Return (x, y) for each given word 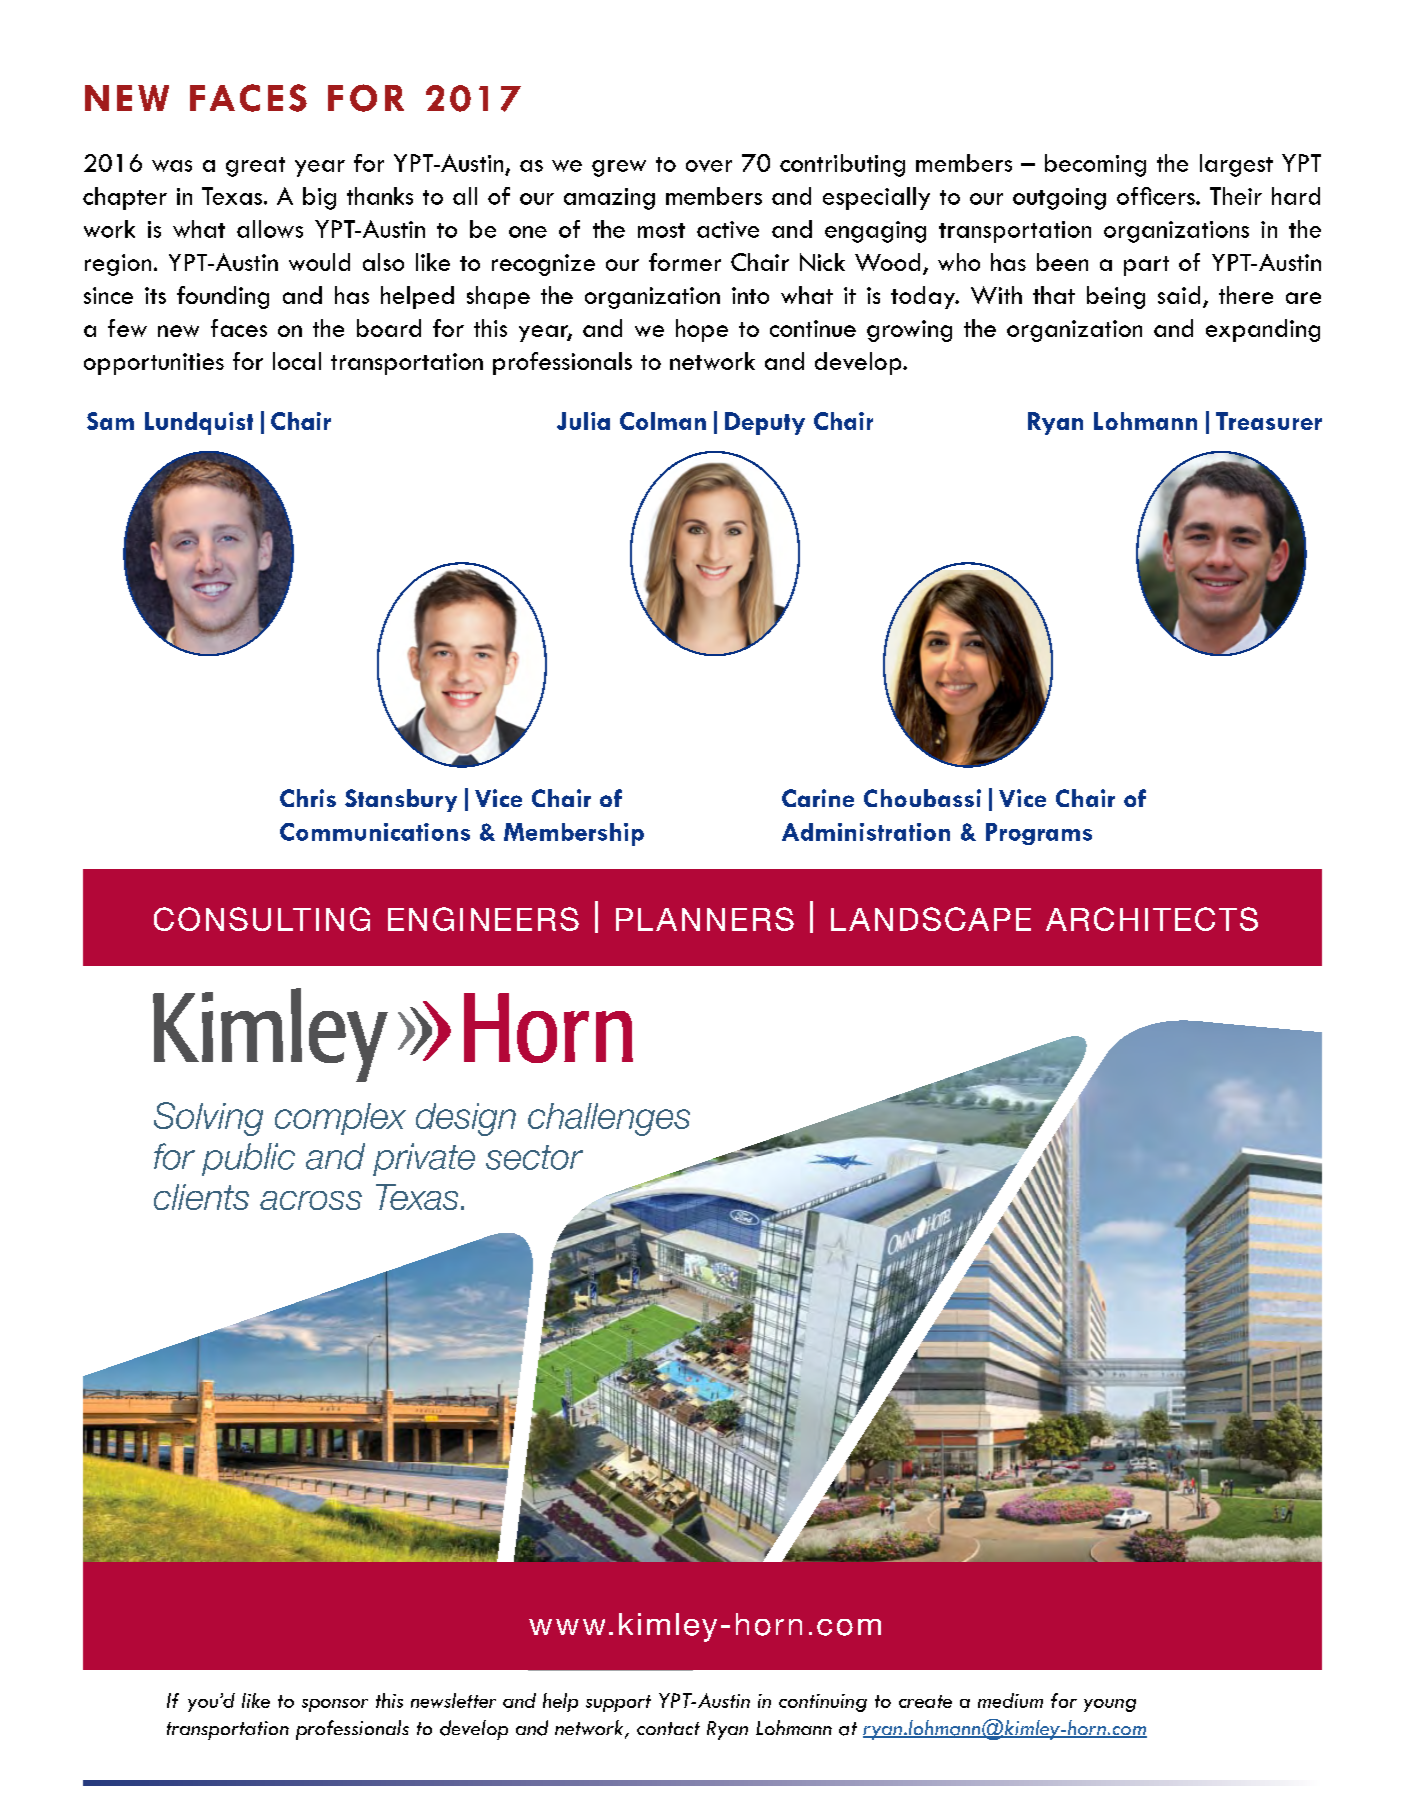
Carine (818, 798)
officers (1157, 196)
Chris (308, 798)
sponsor (335, 1705)
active (728, 229)
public (248, 1159)
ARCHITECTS (1152, 919)
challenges (609, 1119)
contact (668, 1728)
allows (270, 229)
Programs (1039, 834)
